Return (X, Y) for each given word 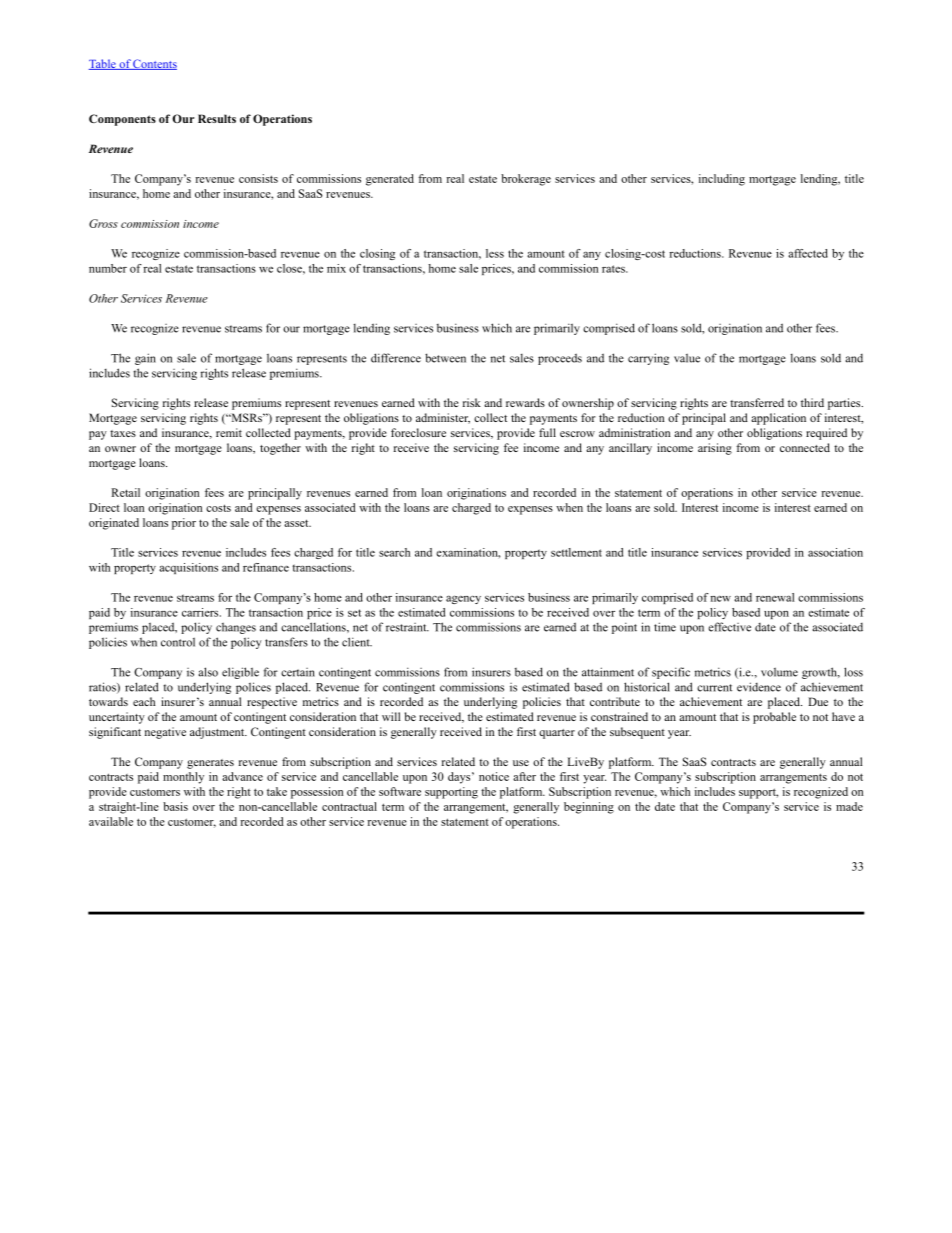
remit (229, 432)
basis (175, 806)
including (722, 180)
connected (805, 447)
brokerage (526, 180)
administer (443, 418)
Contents (154, 64)
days (460, 778)
